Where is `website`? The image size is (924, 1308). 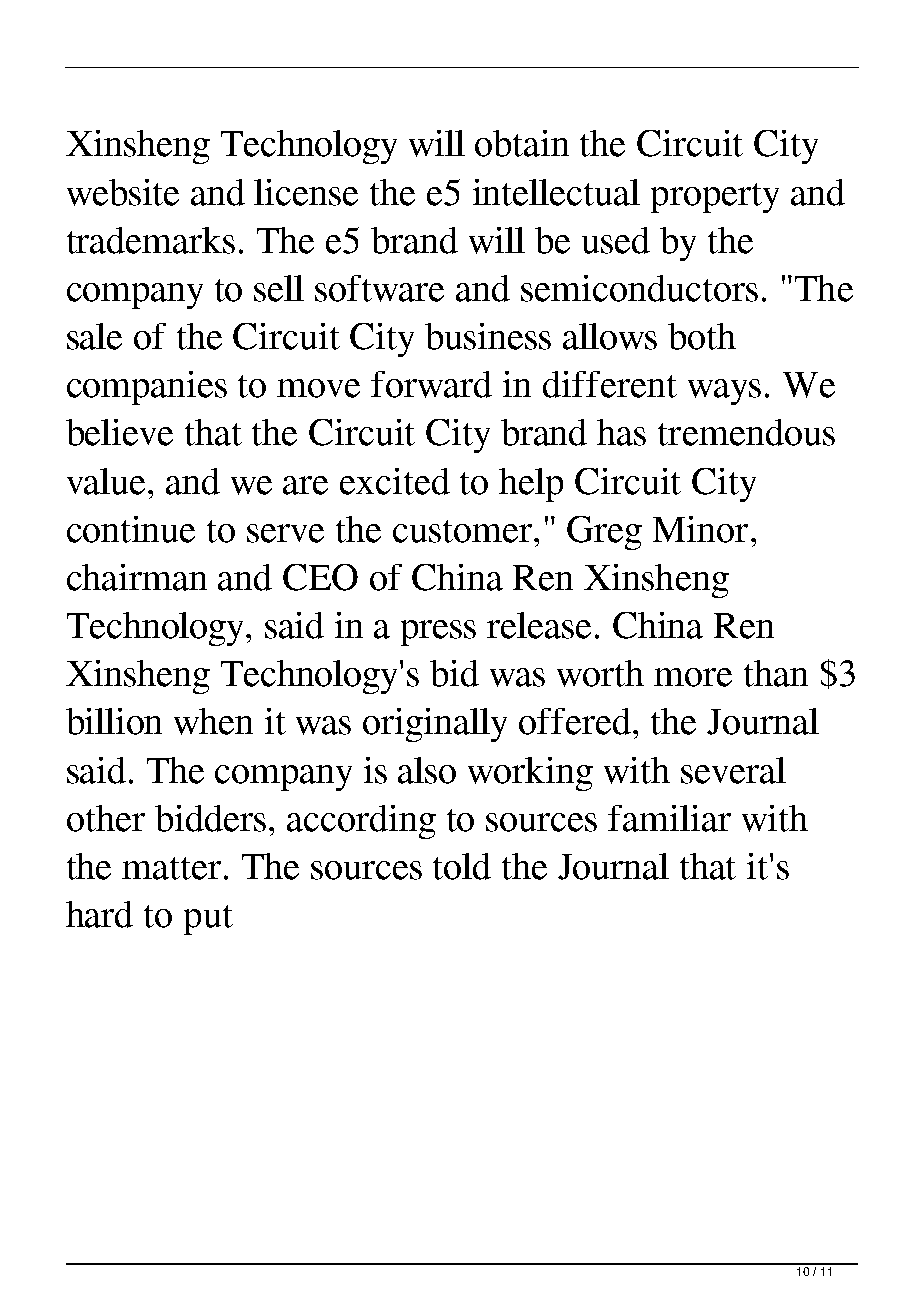
website is located at coordinates (123, 192).
